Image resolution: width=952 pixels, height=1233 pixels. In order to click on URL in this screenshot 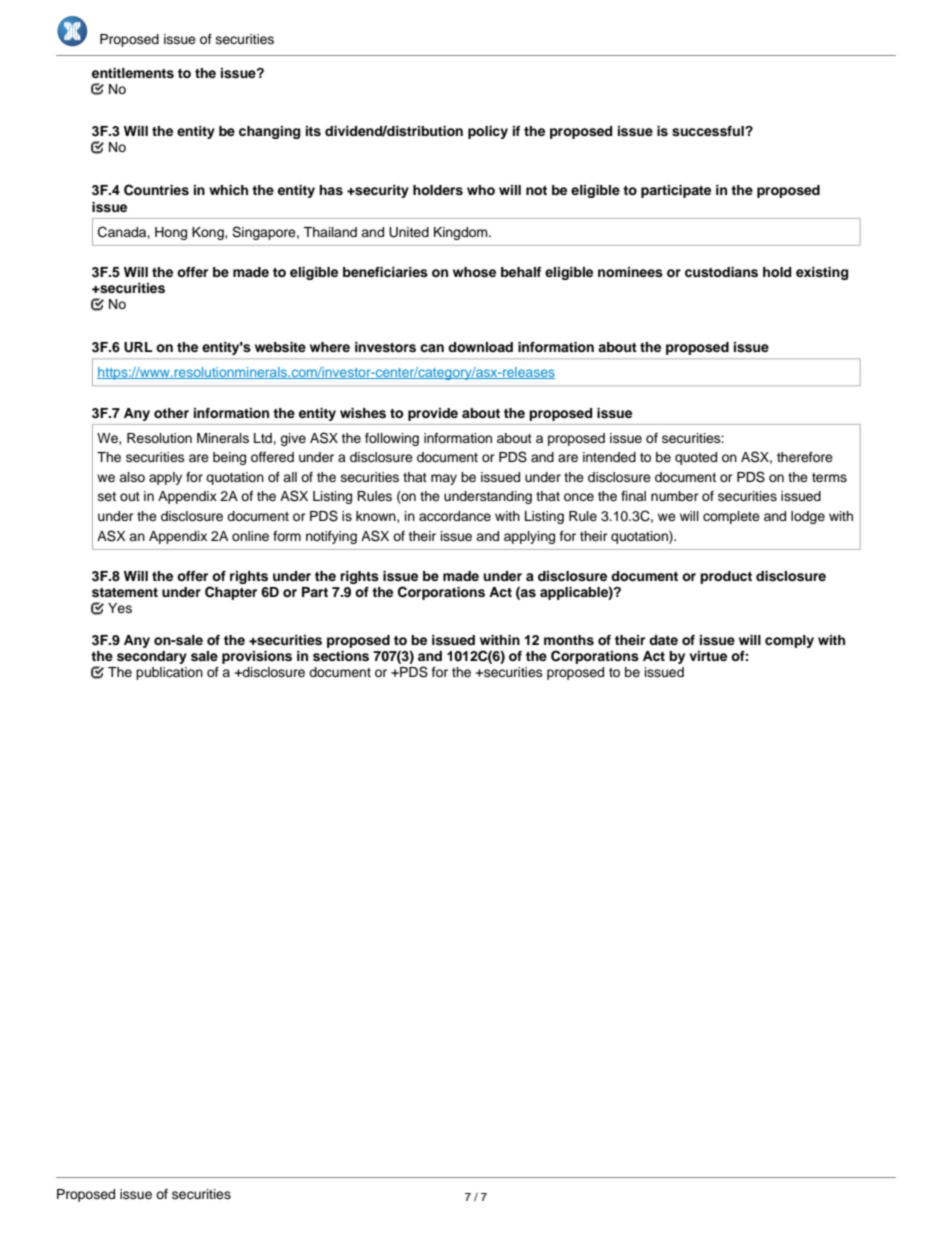, I will do `click(138, 347)`.
